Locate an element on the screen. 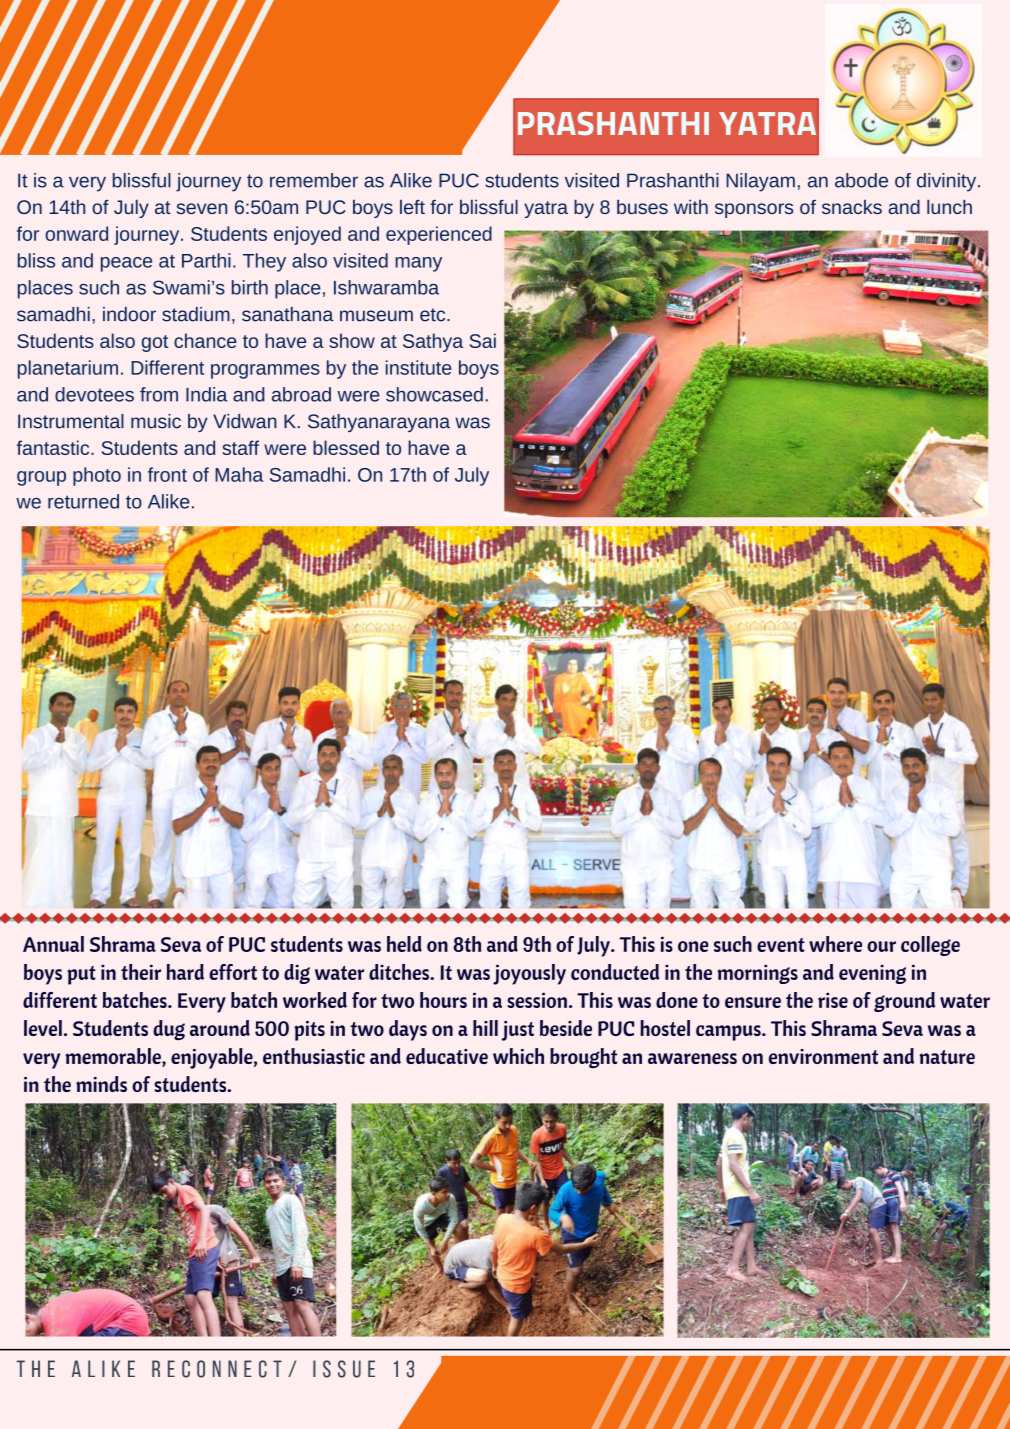  music is located at coordinates (156, 421).
